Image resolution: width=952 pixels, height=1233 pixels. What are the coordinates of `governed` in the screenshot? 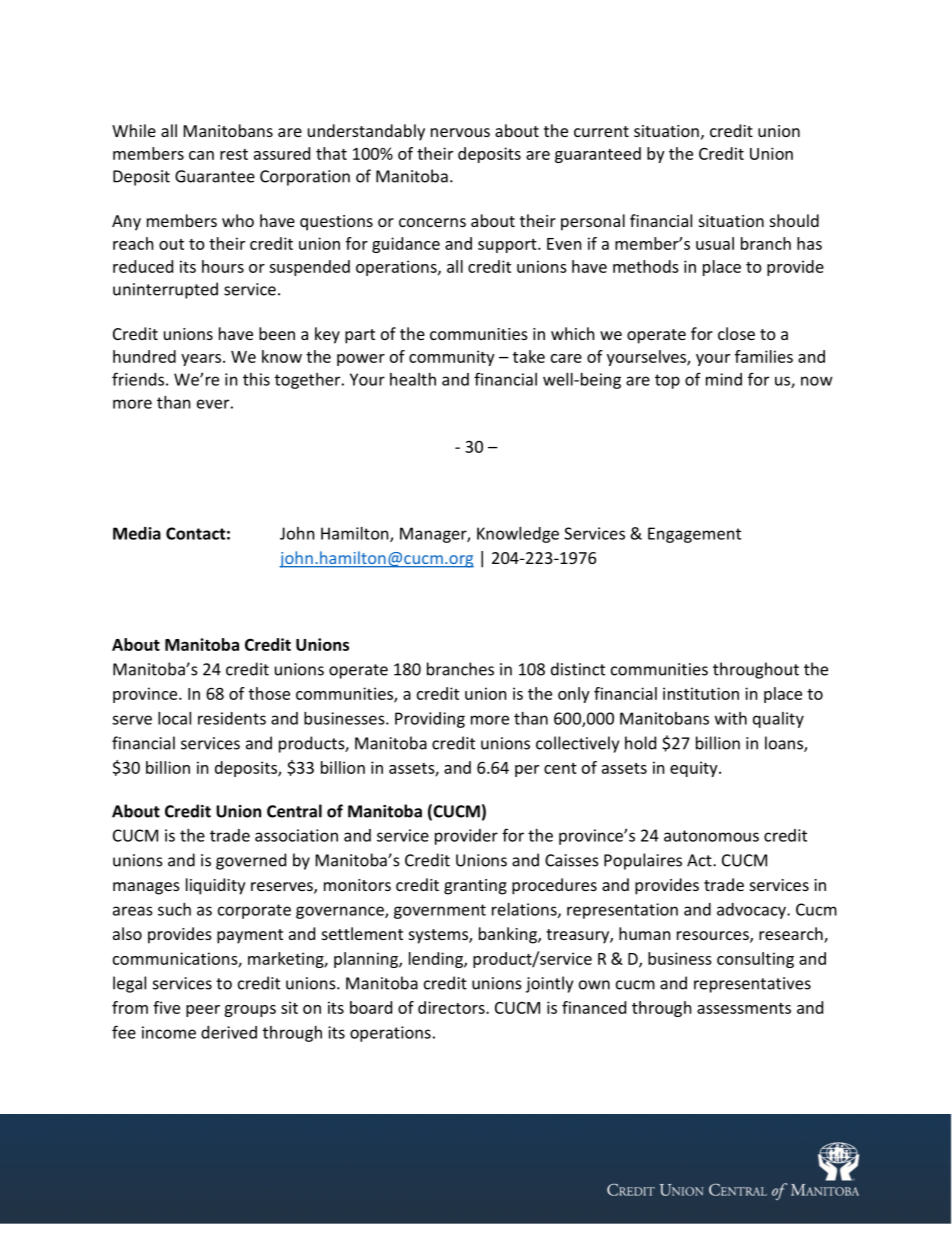 It's located at (251, 861).
